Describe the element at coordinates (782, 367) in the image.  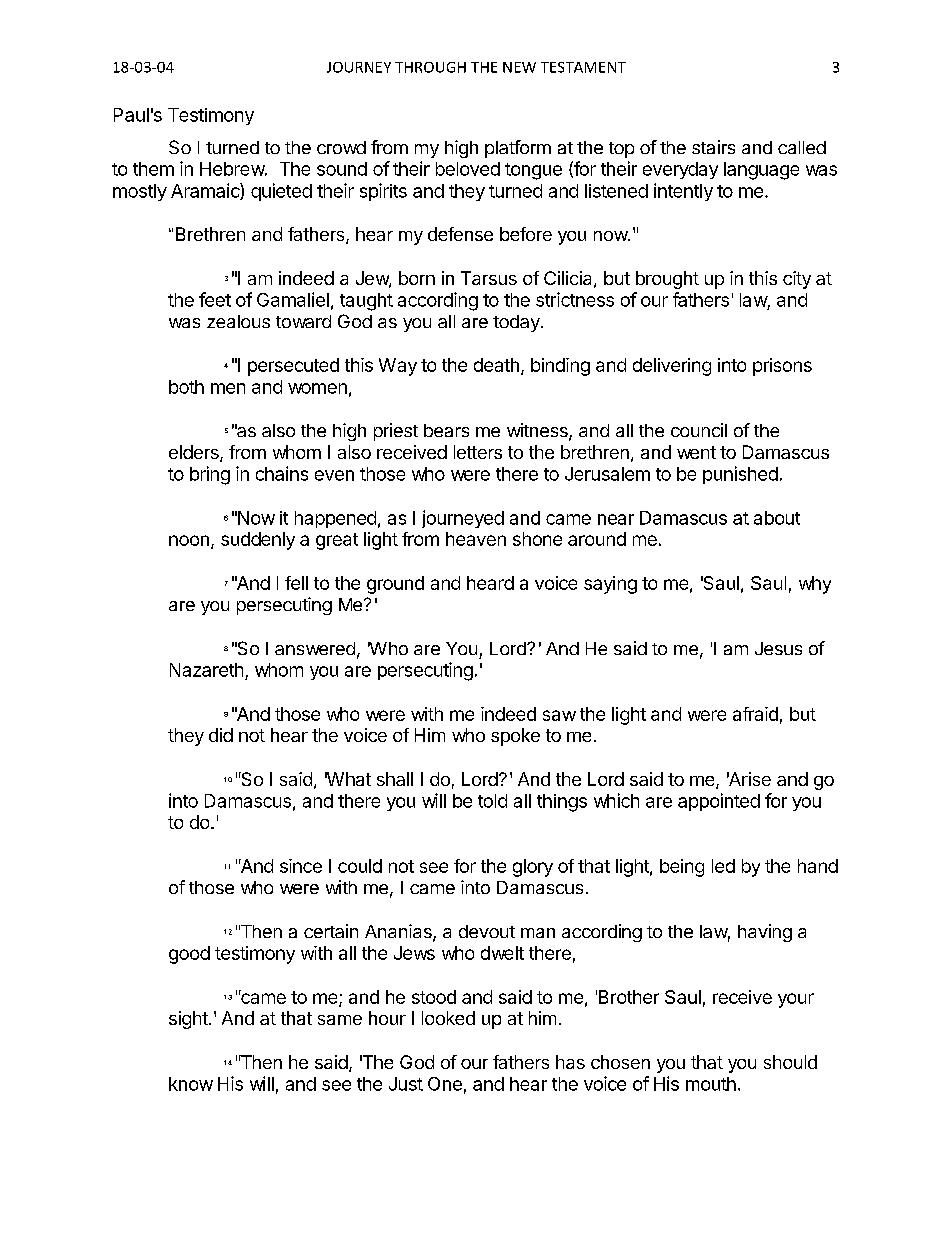
I see `prisons` at that location.
